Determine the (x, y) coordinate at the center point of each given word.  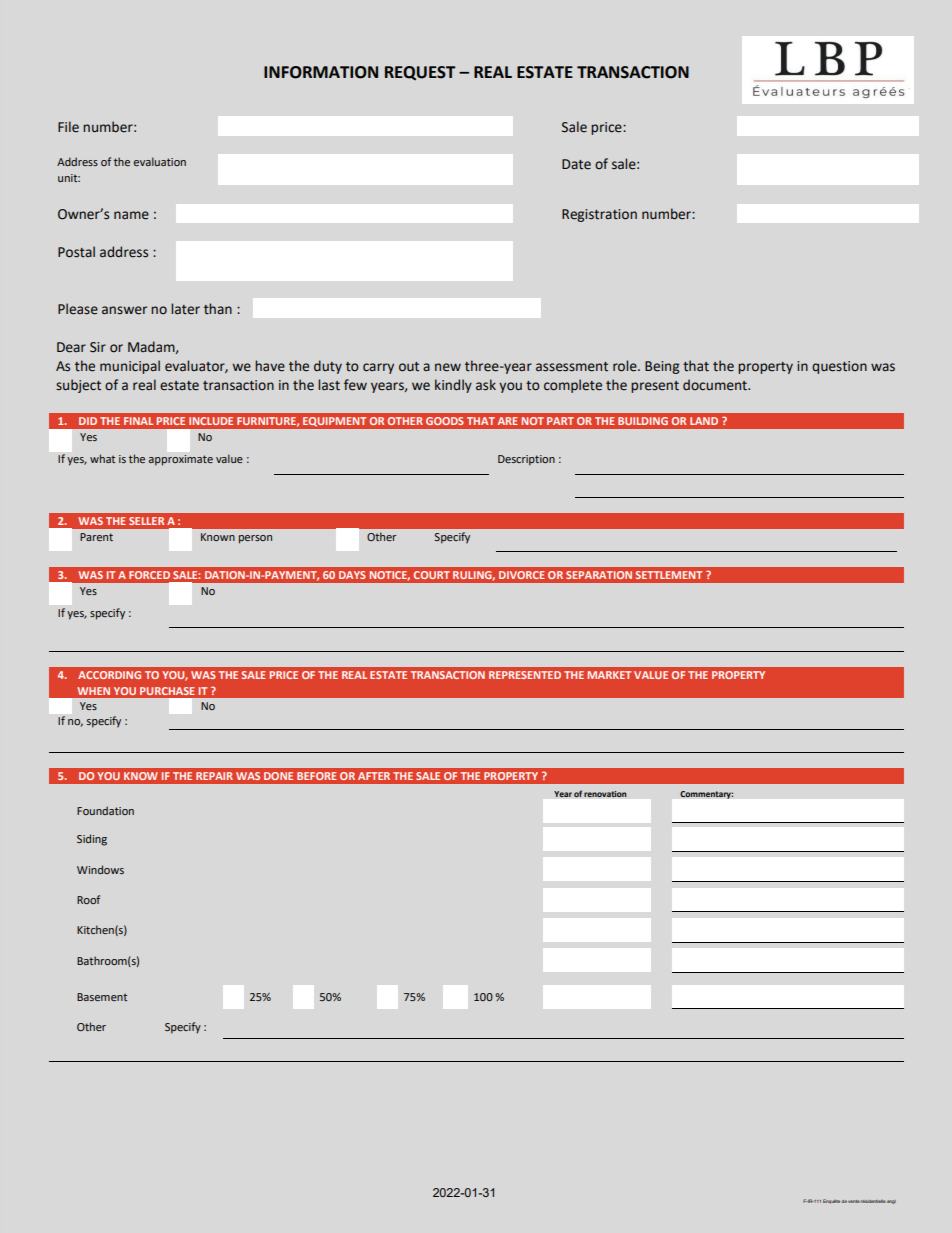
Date (576, 164)
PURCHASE (167, 691)
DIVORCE (522, 575)
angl (891, 1202)
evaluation (160, 161)
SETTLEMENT (669, 575)
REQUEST (420, 73)
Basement (102, 997)
